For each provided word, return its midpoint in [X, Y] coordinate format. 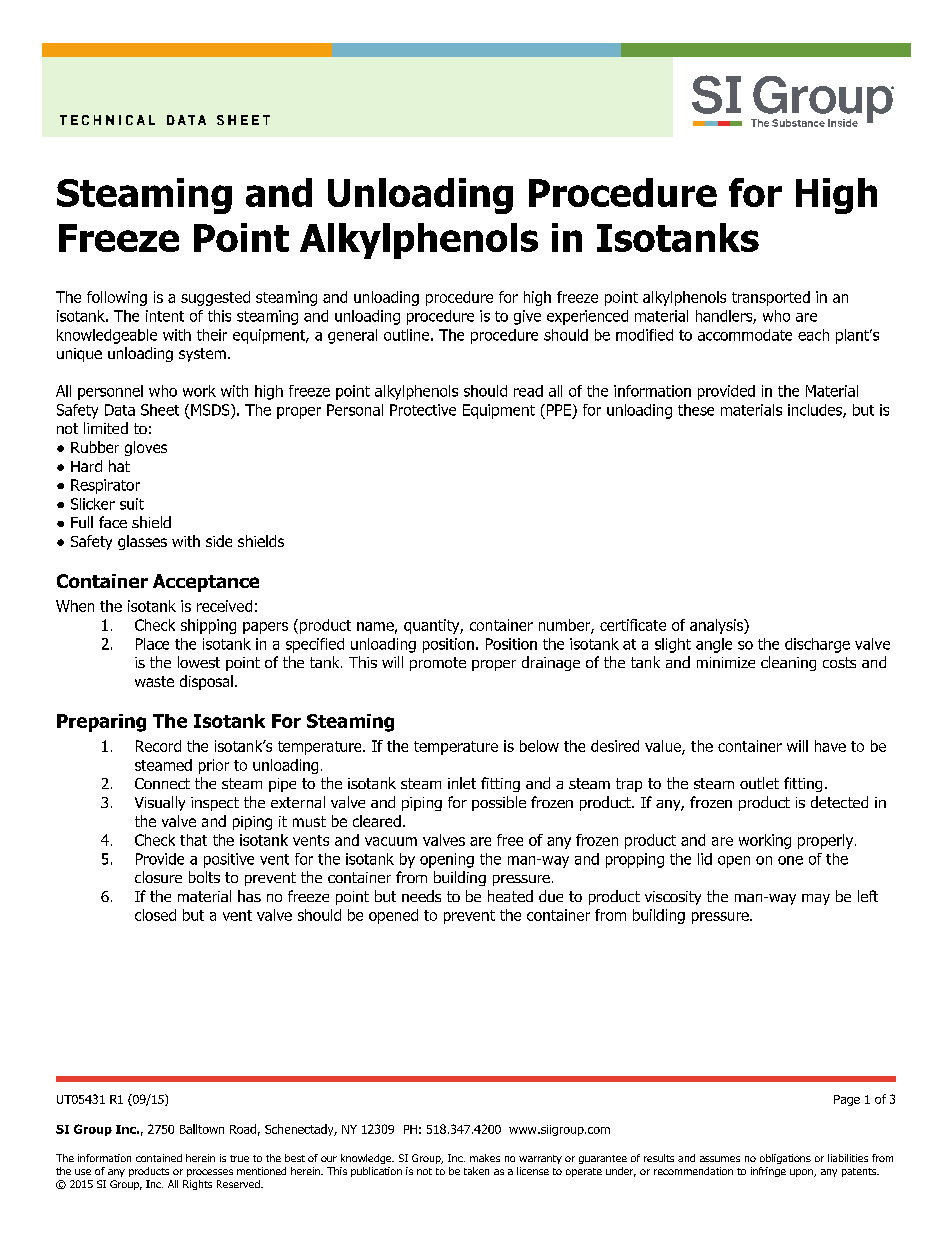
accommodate [745, 335]
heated [510, 896]
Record [158, 746]
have [830, 746]
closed [155, 915]
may [816, 899]
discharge [817, 645]
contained [159, 1158]
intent [165, 316]
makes [485, 1158]
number [565, 626]
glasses [142, 542]
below [539, 746]
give [527, 317]
